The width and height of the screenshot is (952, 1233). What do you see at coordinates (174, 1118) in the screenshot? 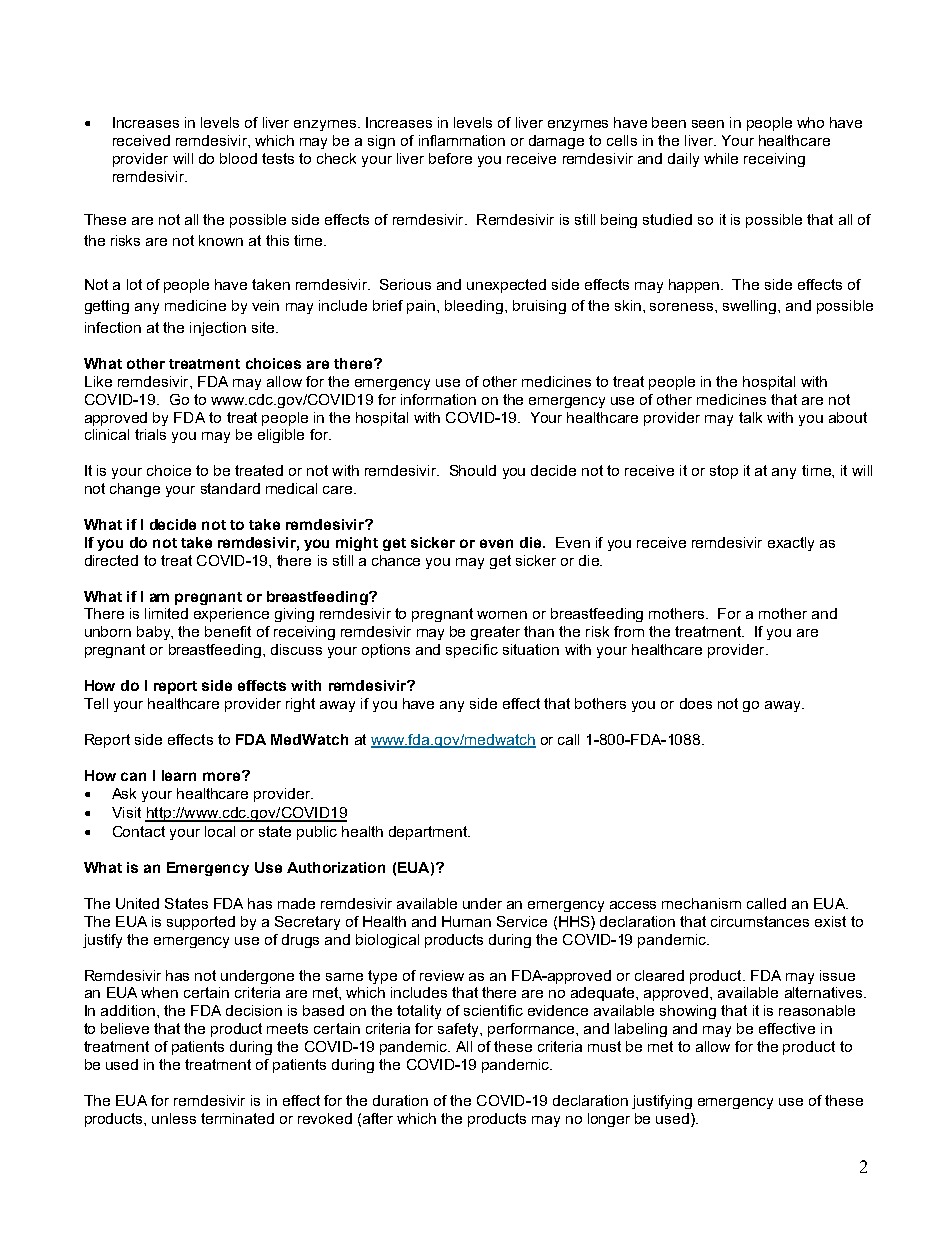
I see `unless` at bounding box center [174, 1118].
